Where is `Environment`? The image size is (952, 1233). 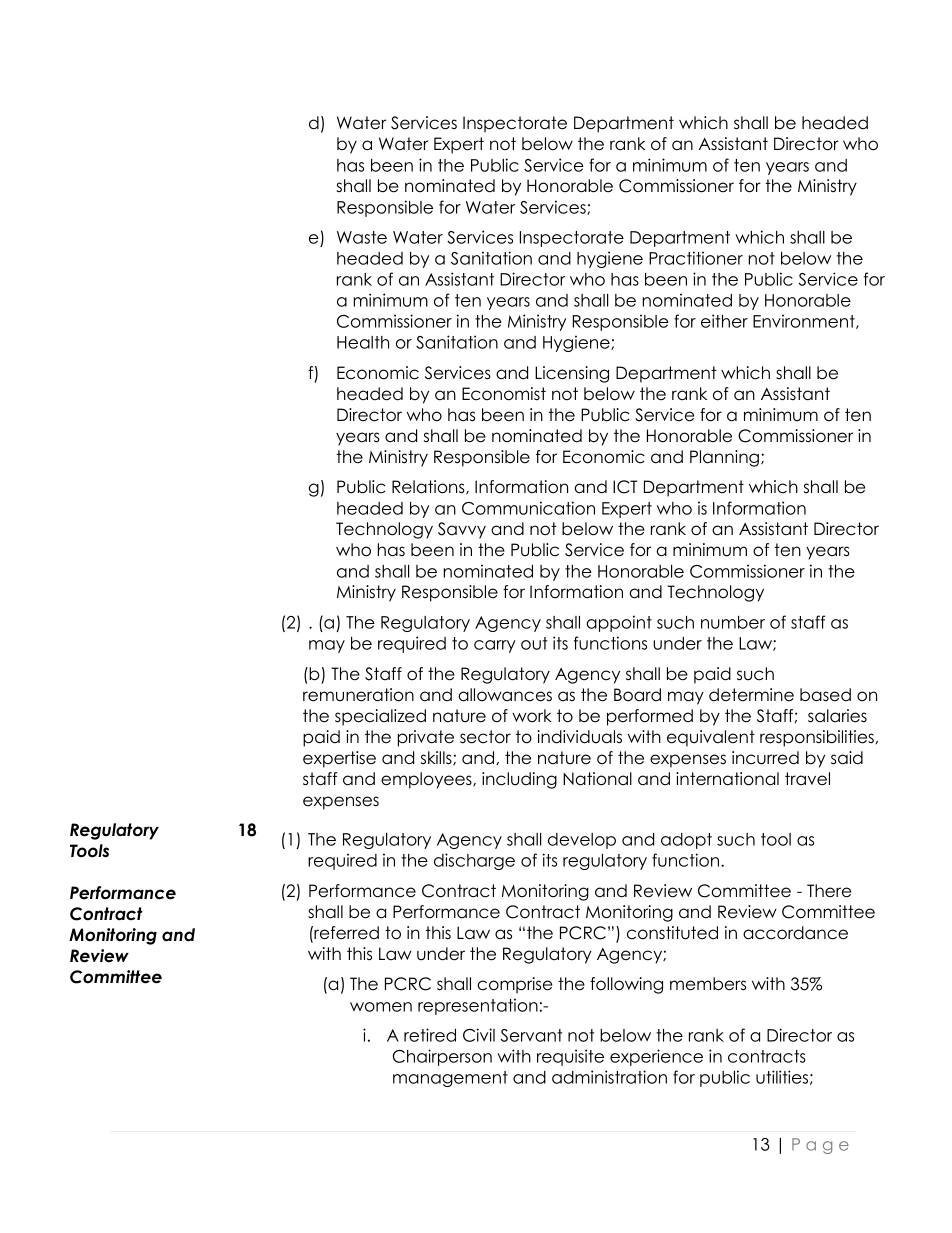 Environment is located at coordinates (805, 321).
